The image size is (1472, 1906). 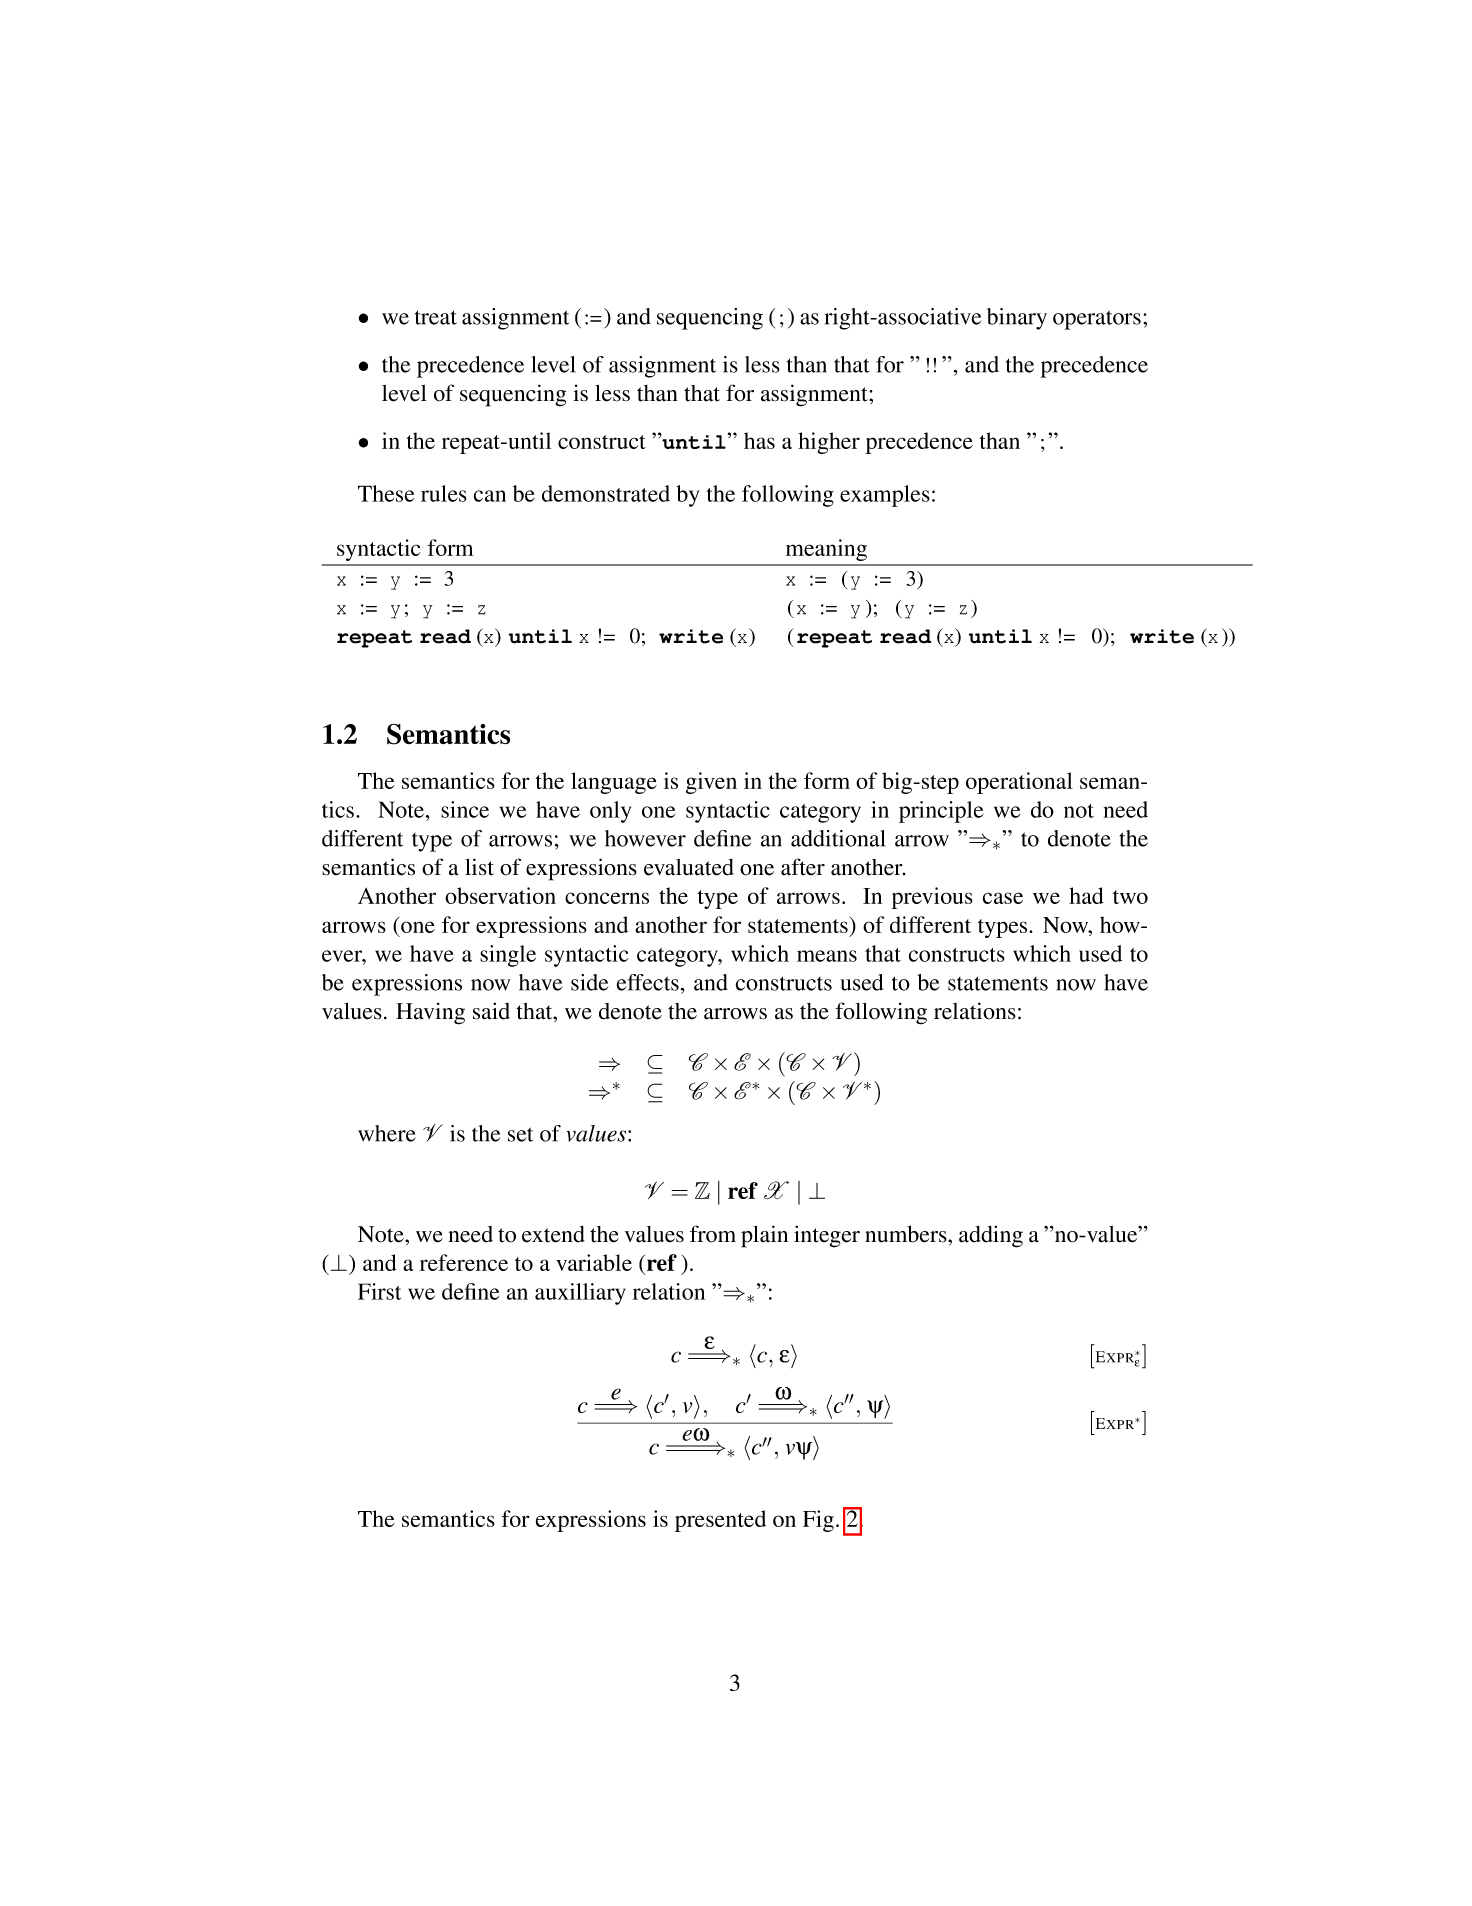 I want to click on treat, so click(x=436, y=317).
